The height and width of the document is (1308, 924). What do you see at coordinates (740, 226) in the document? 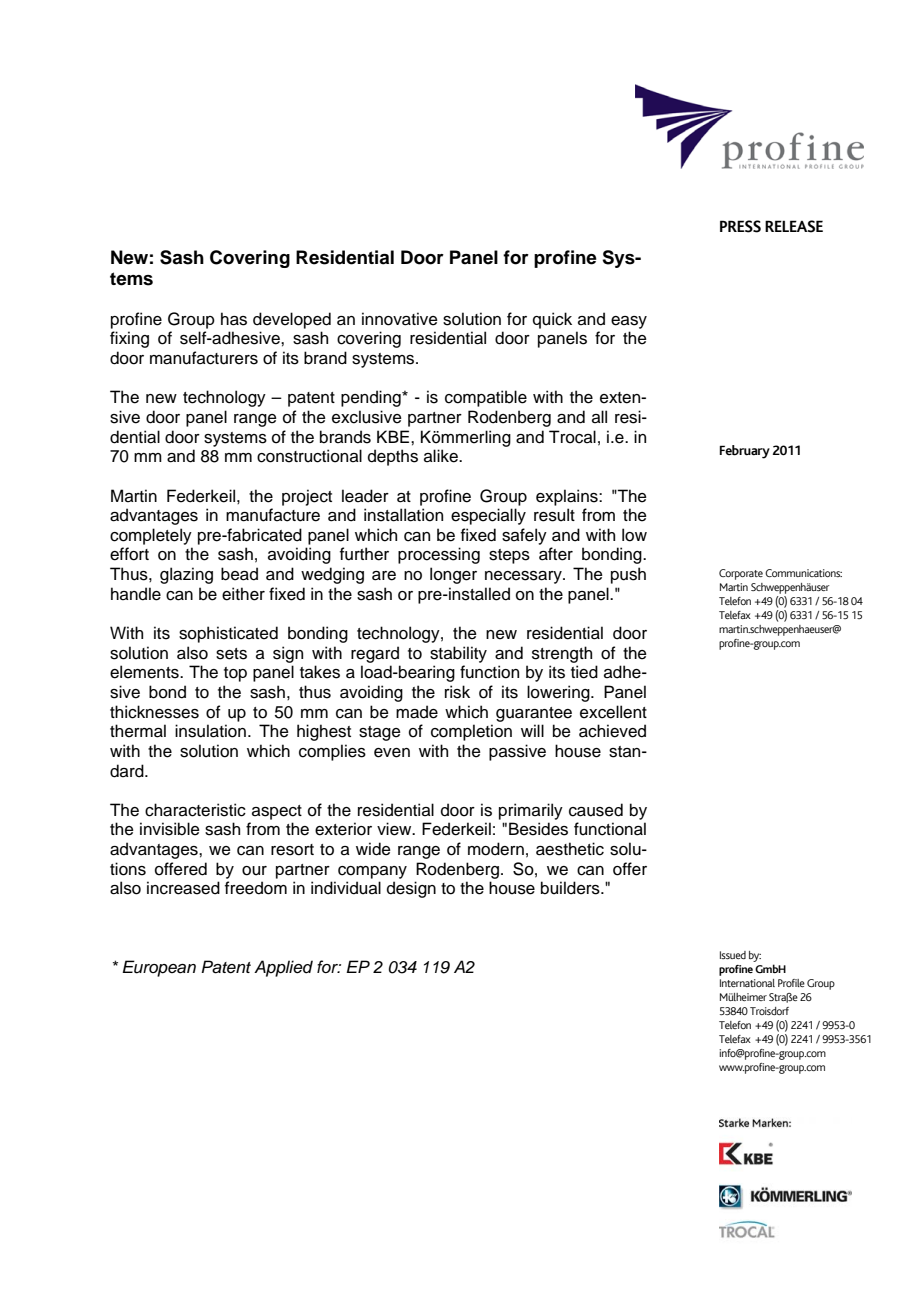
I see `PRESS` at bounding box center [740, 226].
